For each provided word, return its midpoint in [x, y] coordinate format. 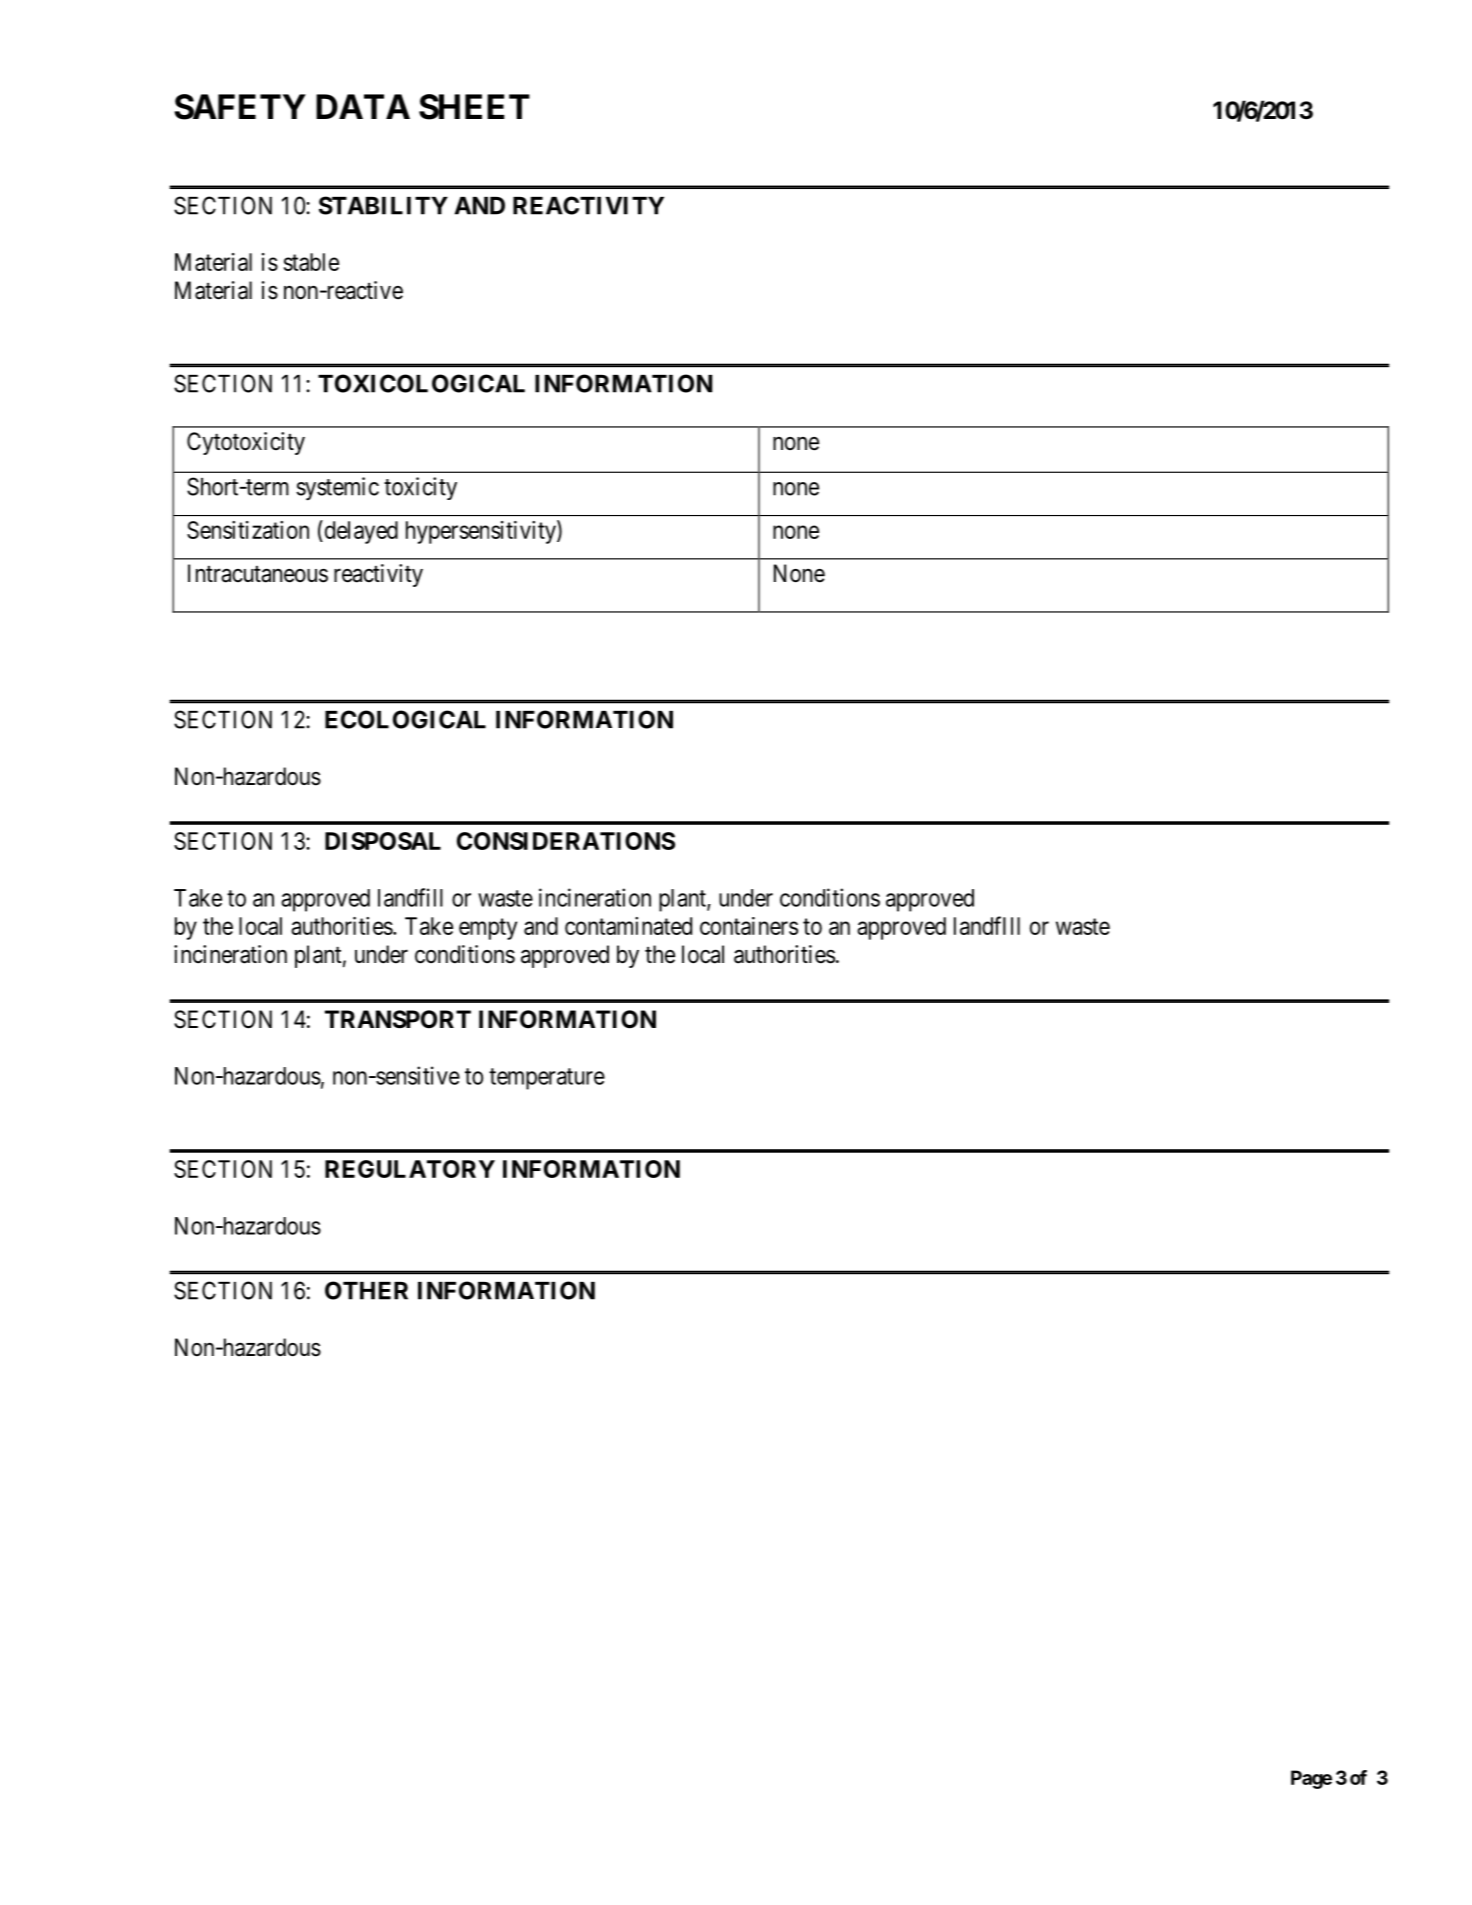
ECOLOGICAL [405, 719]
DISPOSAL [383, 841]
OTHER [366, 1290]
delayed [360, 532]
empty [488, 929]
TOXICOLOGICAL [421, 383]
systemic [337, 489]
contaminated [628, 926]
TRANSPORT [398, 1019]
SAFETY [240, 107]
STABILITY [383, 205]
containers [749, 926]
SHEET [474, 107]
